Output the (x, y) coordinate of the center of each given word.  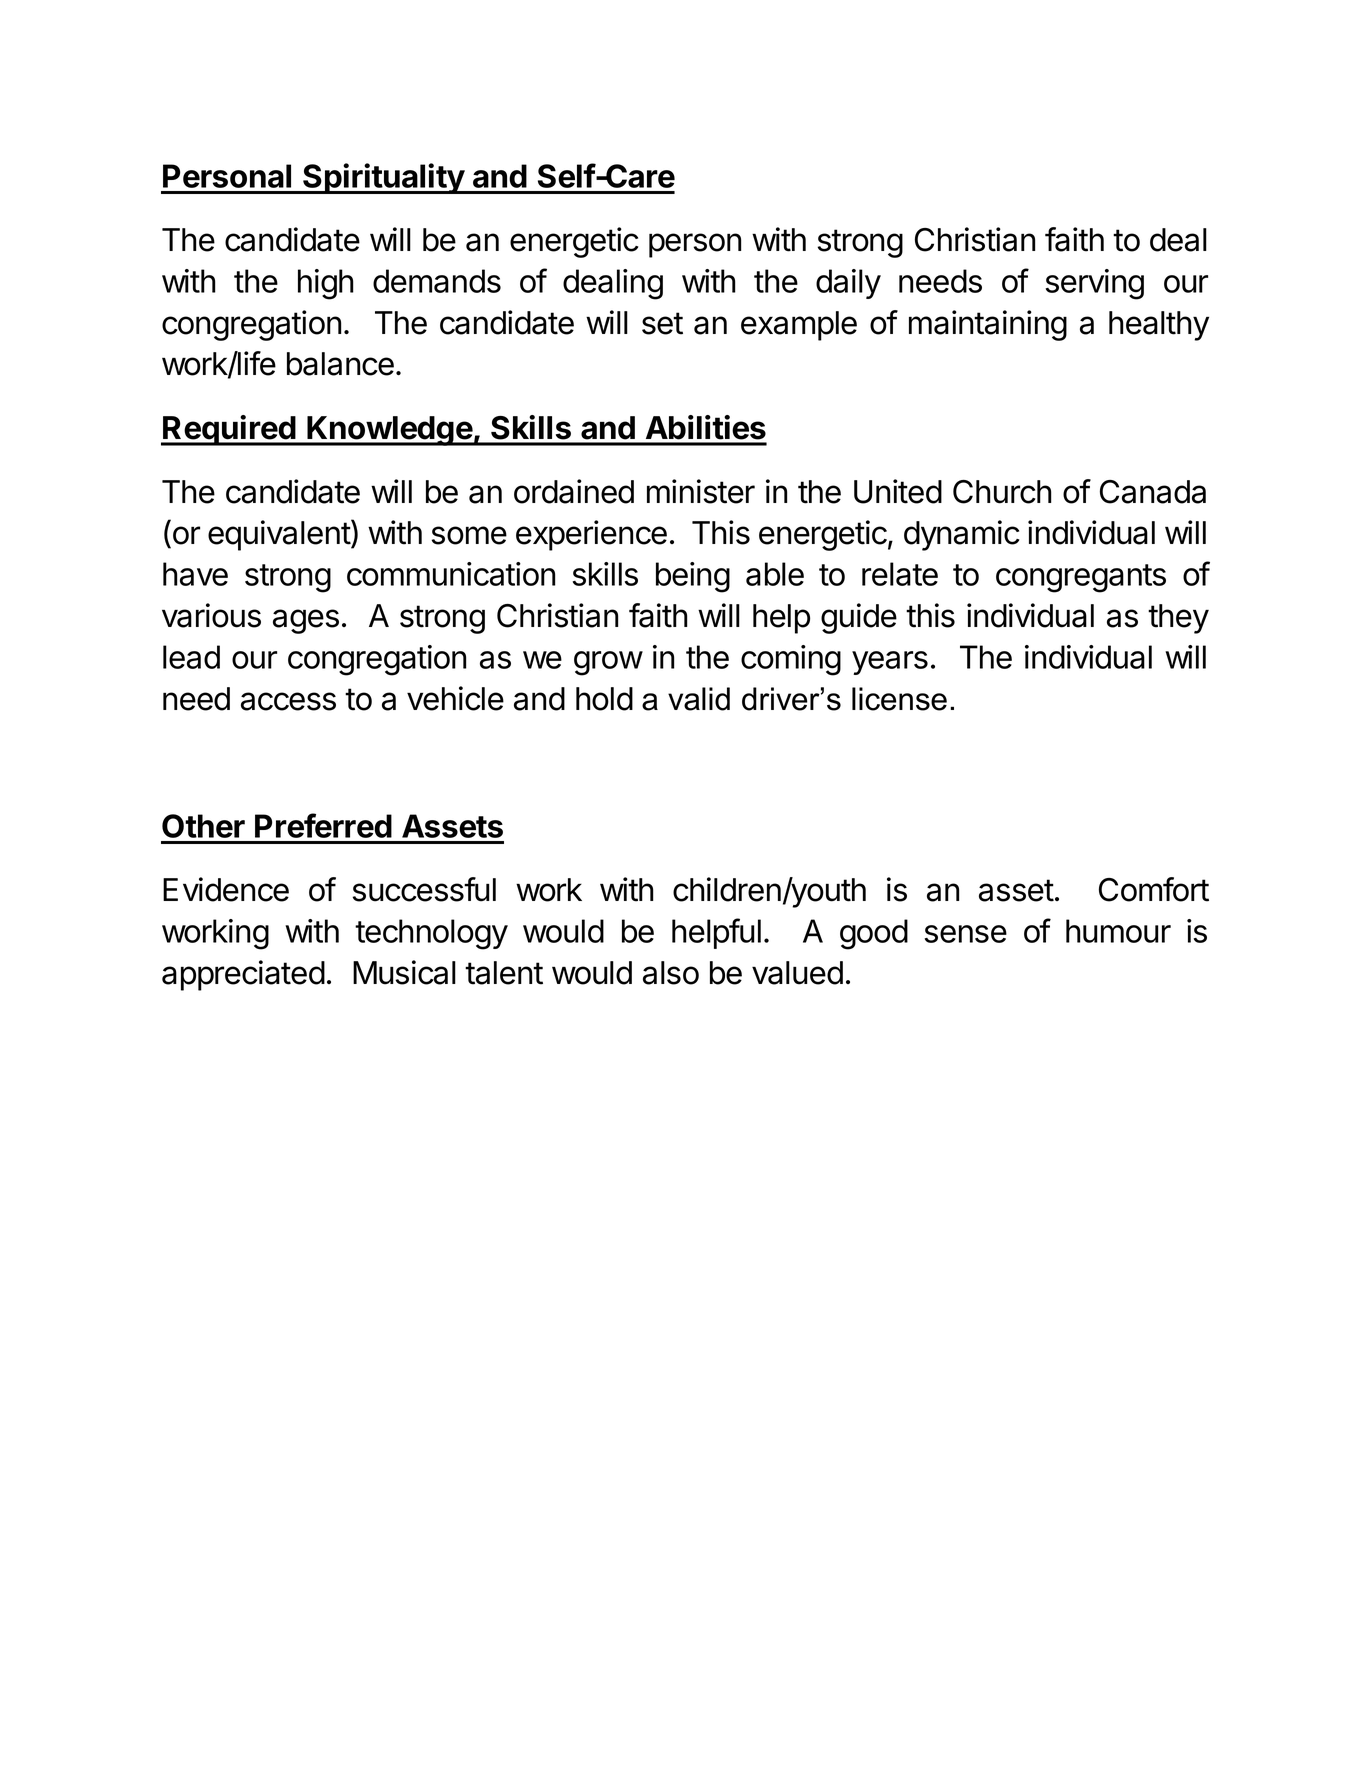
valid (699, 699)
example (799, 326)
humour (1118, 931)
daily (848, 284)
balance (340, 364)
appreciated (243, 975)
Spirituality (383, 178)
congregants (1081, 578)
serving (1095, 284)
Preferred (323, 825)
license (899, 699)
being (693, 577)
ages (306, 621)
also (671, 973)
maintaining (988, 325)
